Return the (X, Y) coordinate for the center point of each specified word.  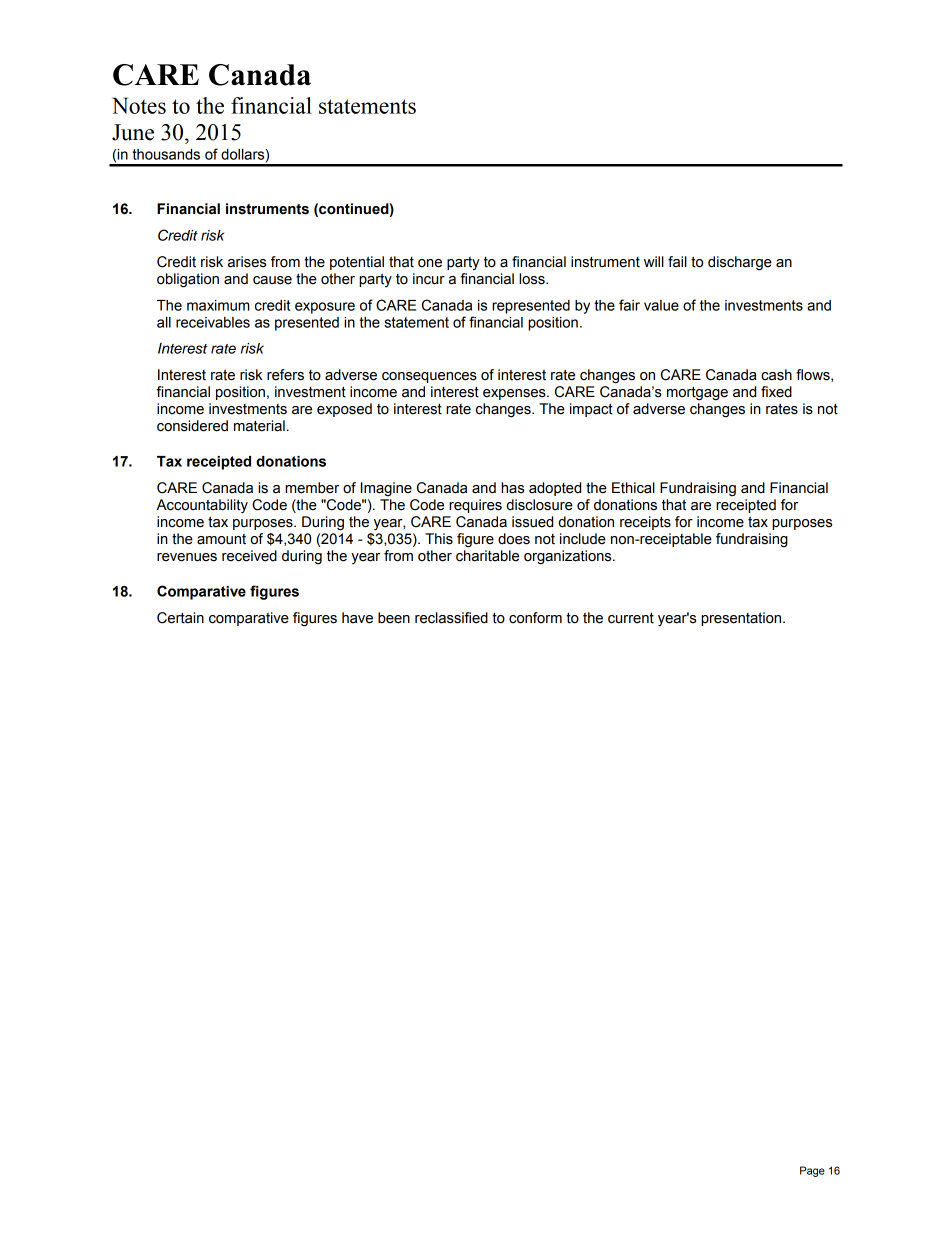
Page (812, 1171)
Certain (180, 618)
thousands (166, 154)
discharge (740, 263)
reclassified (451, 618)
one (430, 263)
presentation (742, 619)
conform (535, 618)
